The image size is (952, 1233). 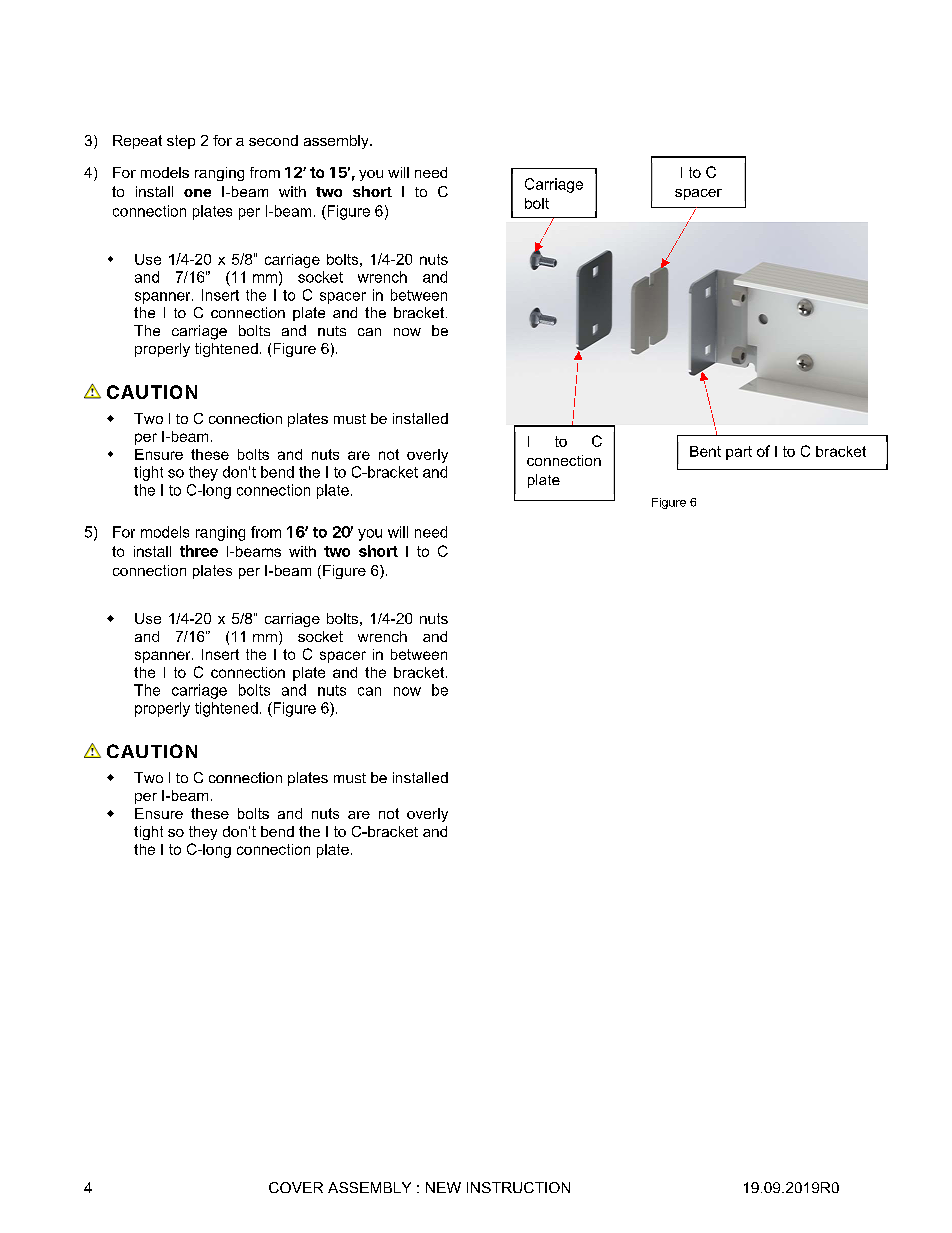 I want to click on second, so click(x=273, y=140).
